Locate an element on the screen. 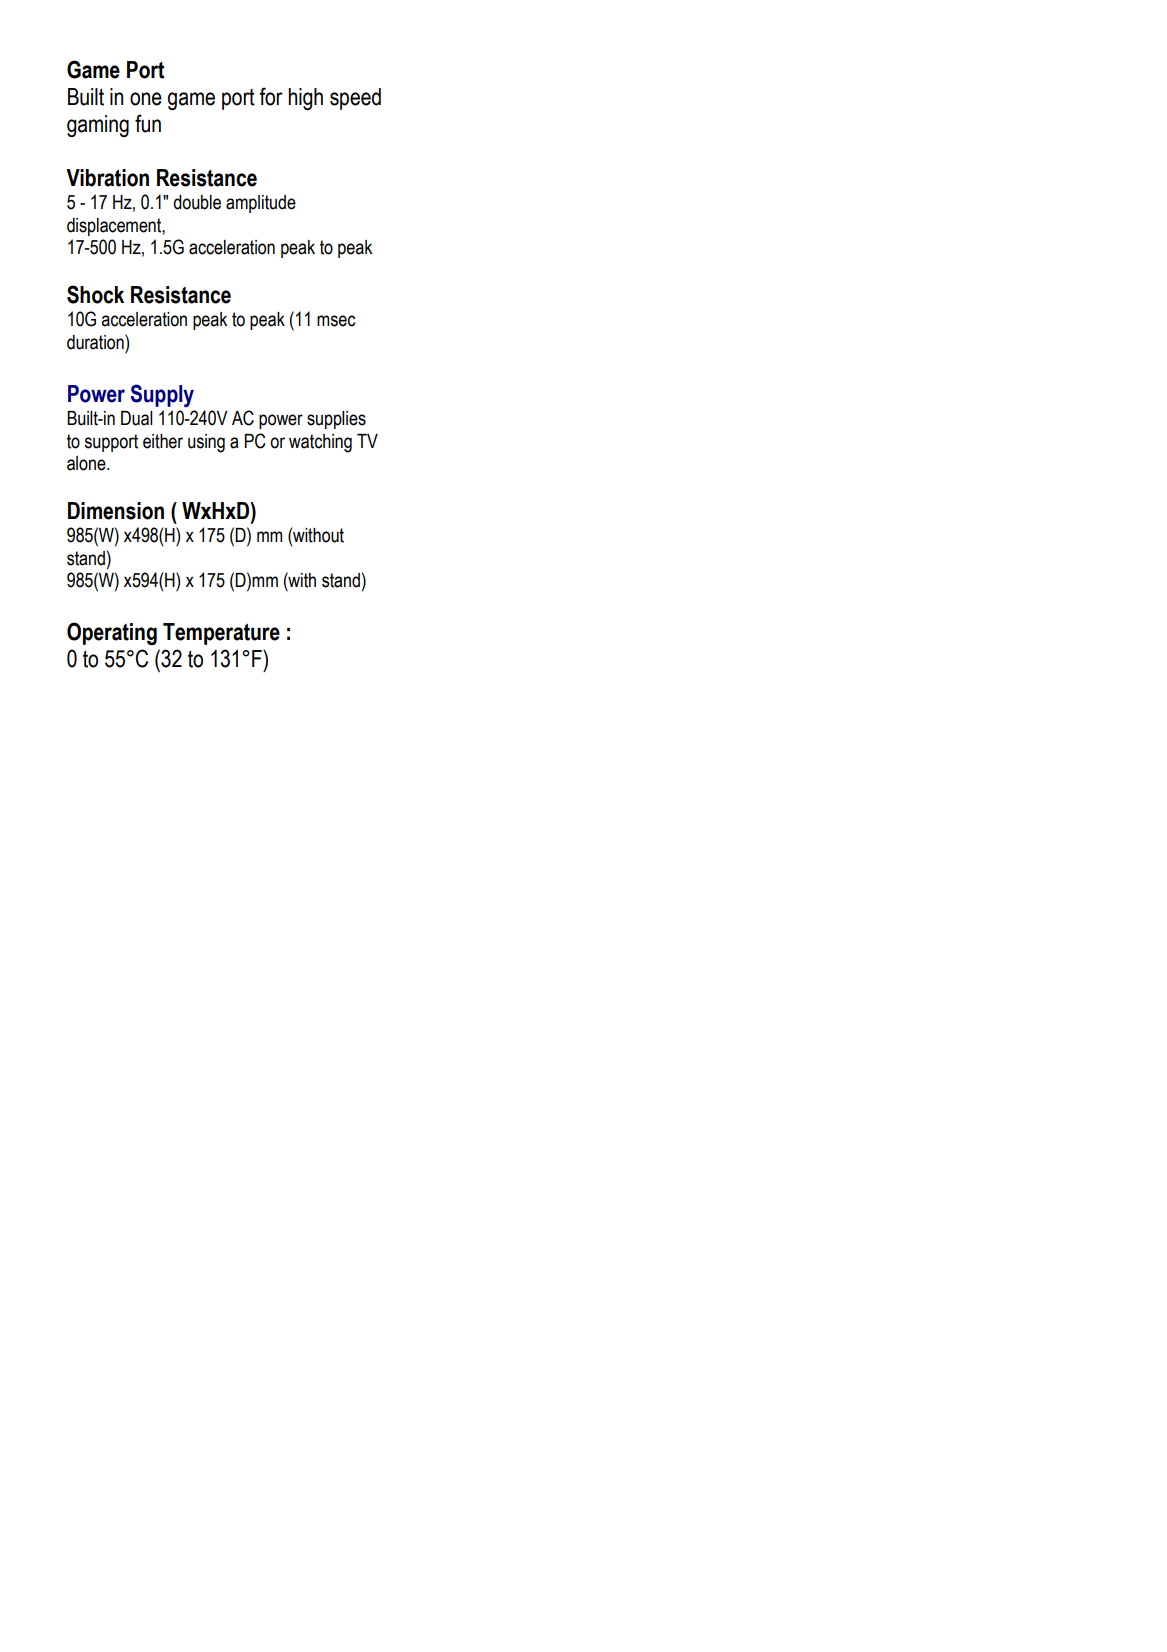  for is located at coordinates (271, 96).
